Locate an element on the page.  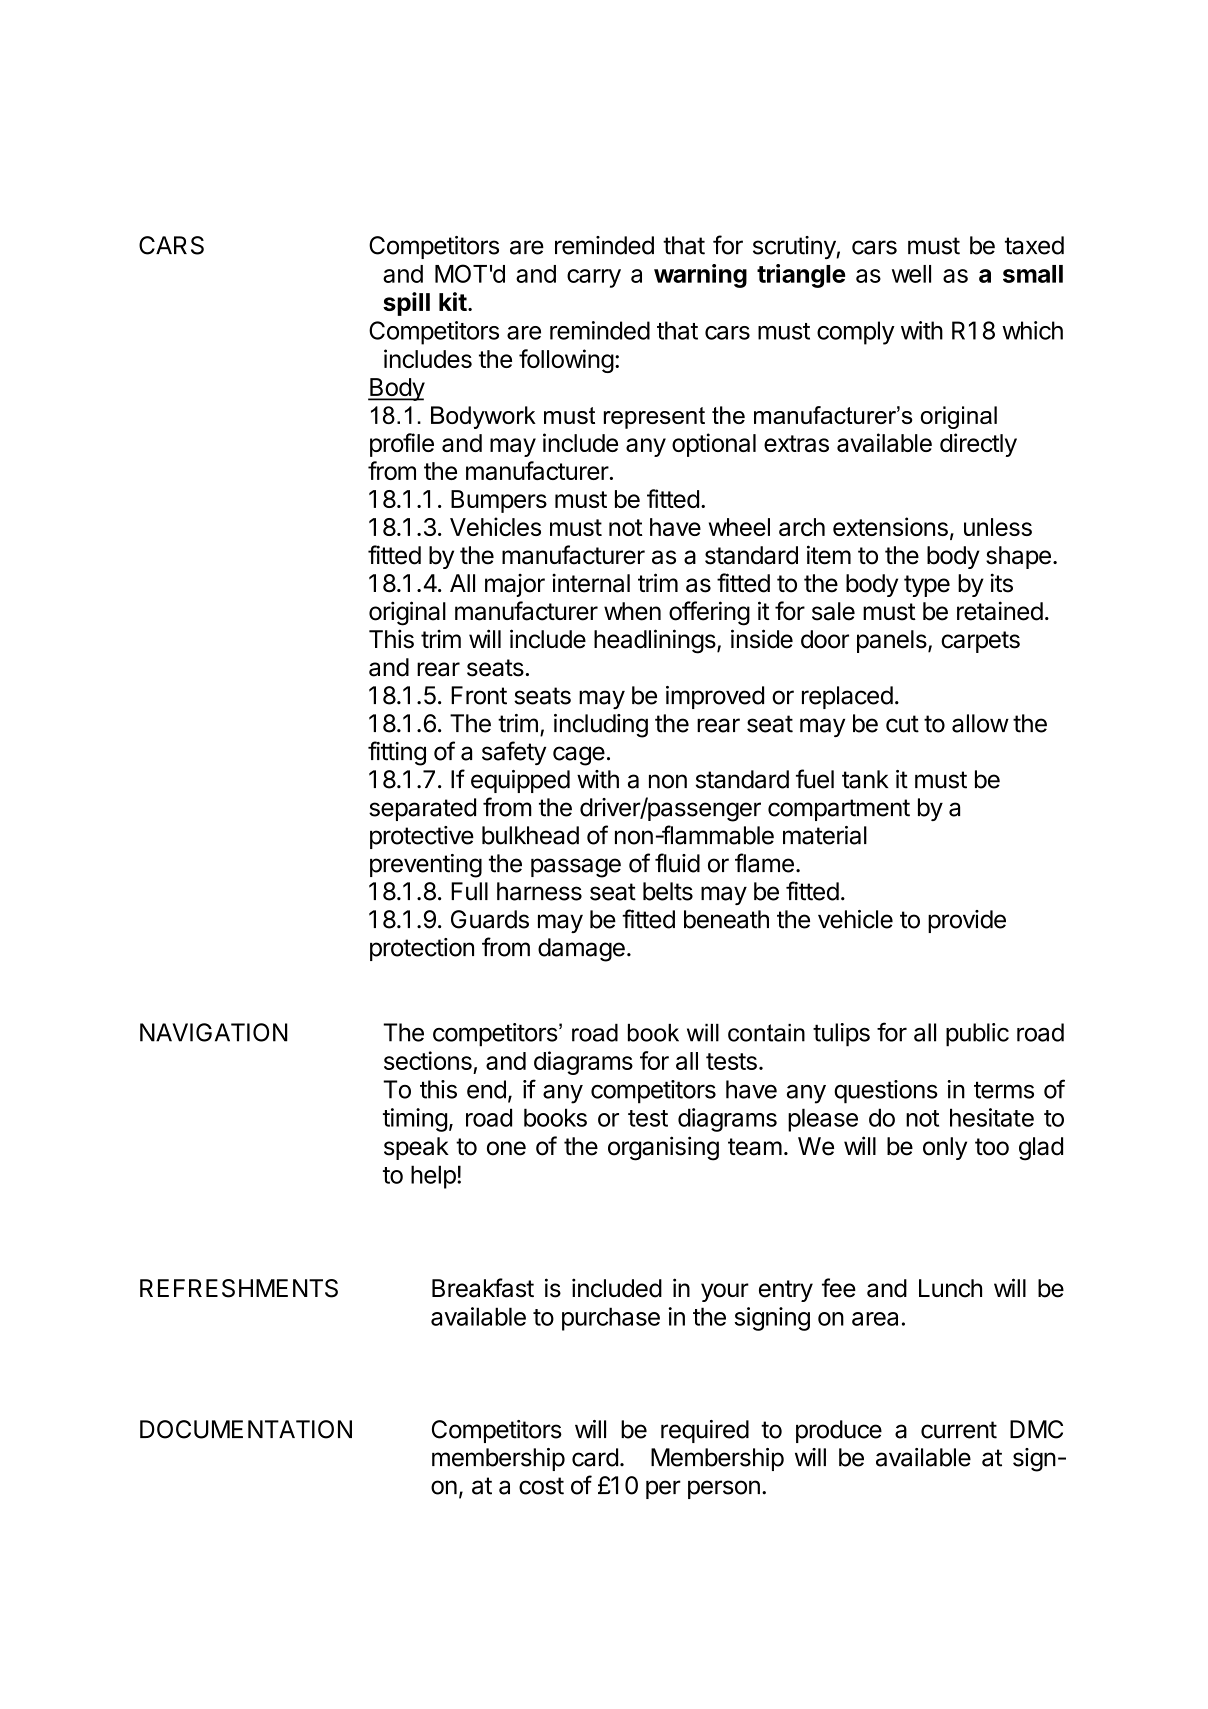
only is located at coordinates (945, 1148).
